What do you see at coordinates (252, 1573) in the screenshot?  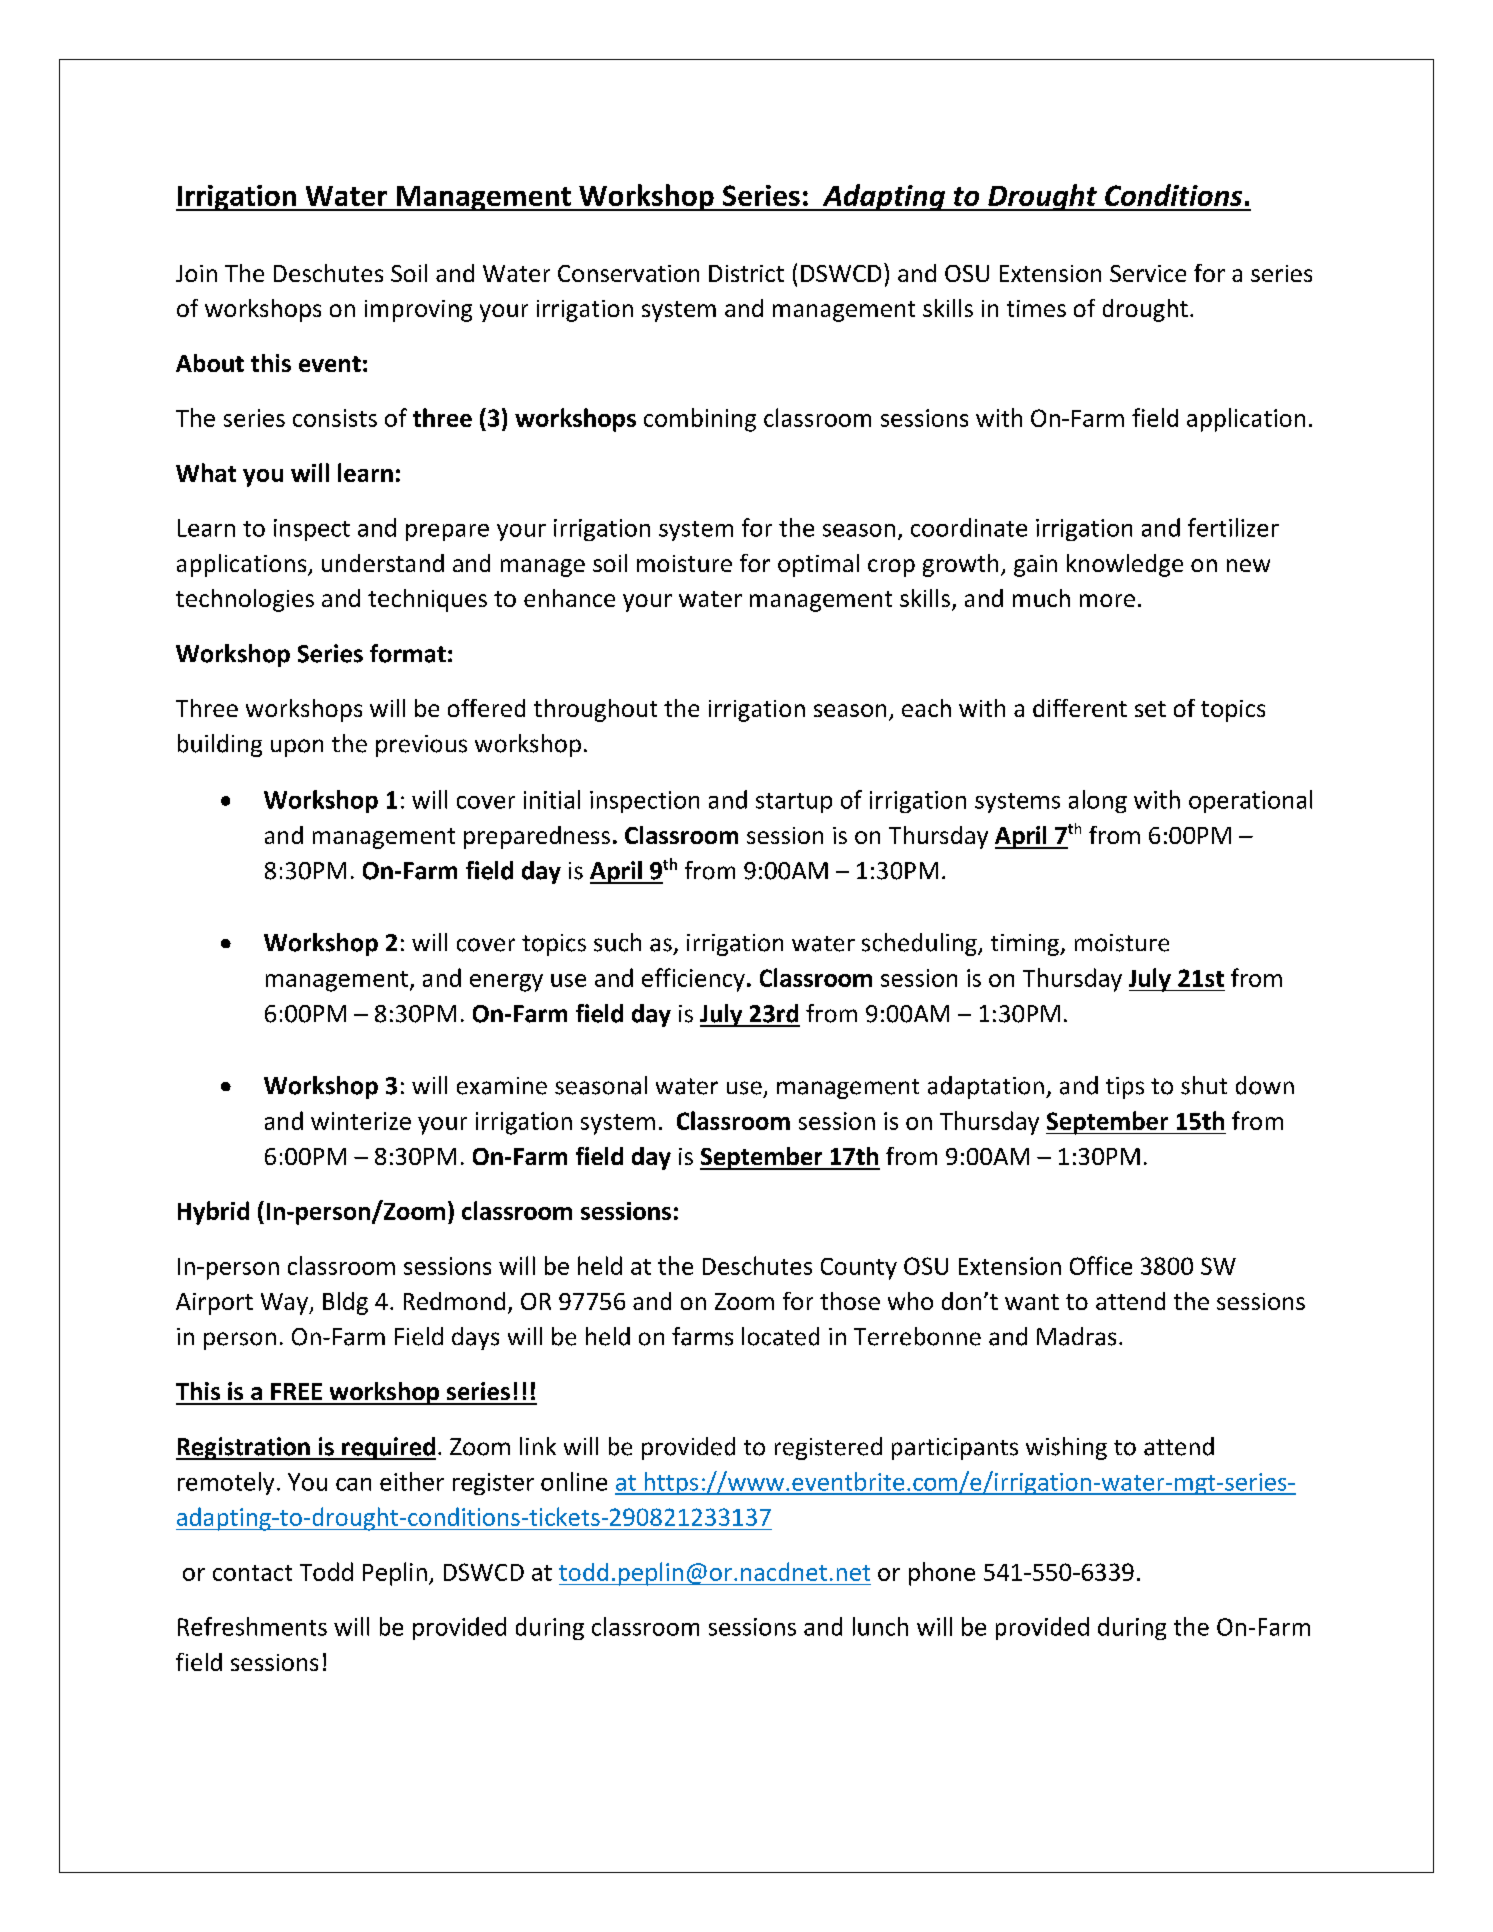 I see `contact` at bounding box center [252, 1573].
